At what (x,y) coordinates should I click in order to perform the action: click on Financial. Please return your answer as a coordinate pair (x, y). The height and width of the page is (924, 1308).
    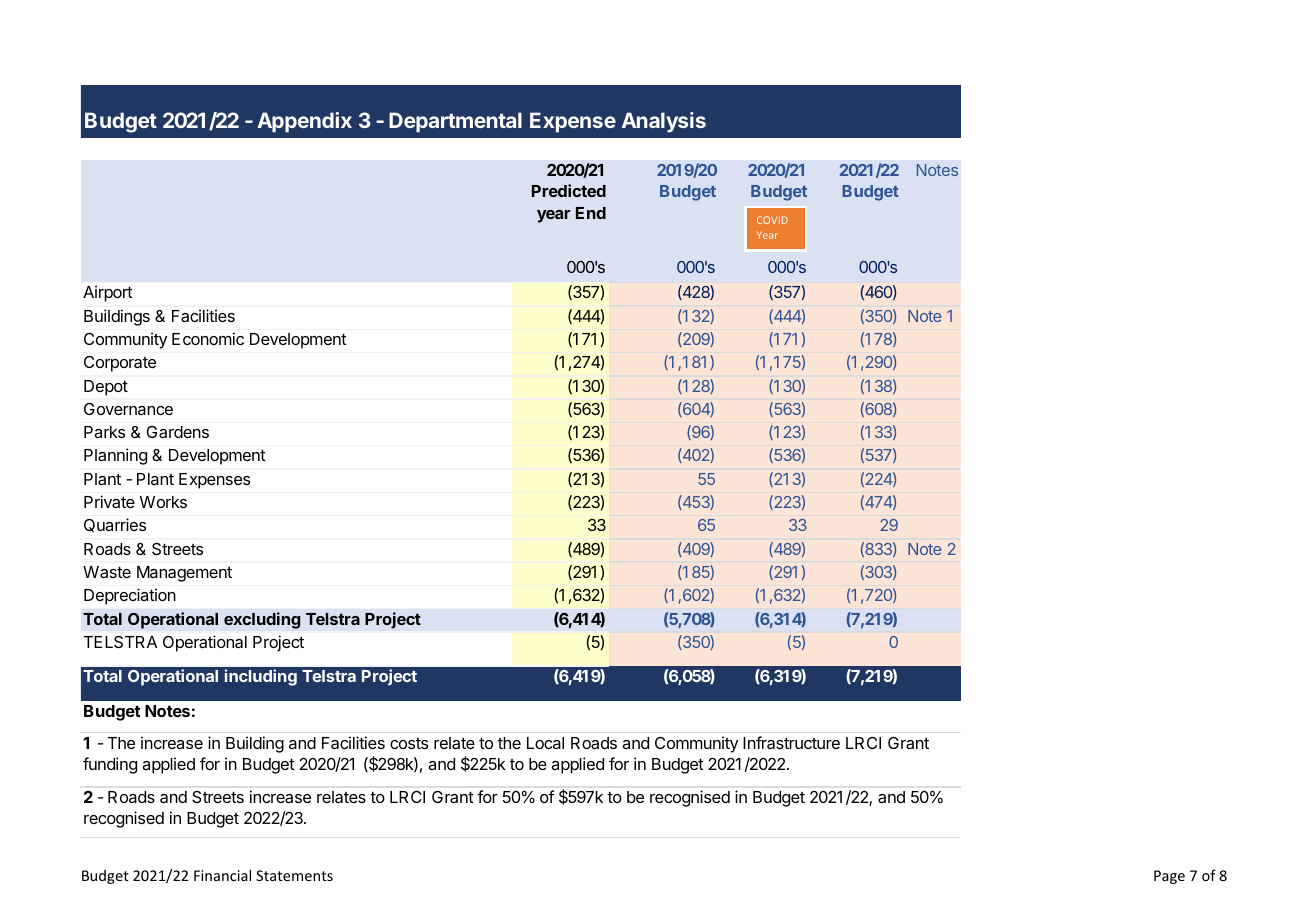
    Looking at the image, I should click on (222, 875).
